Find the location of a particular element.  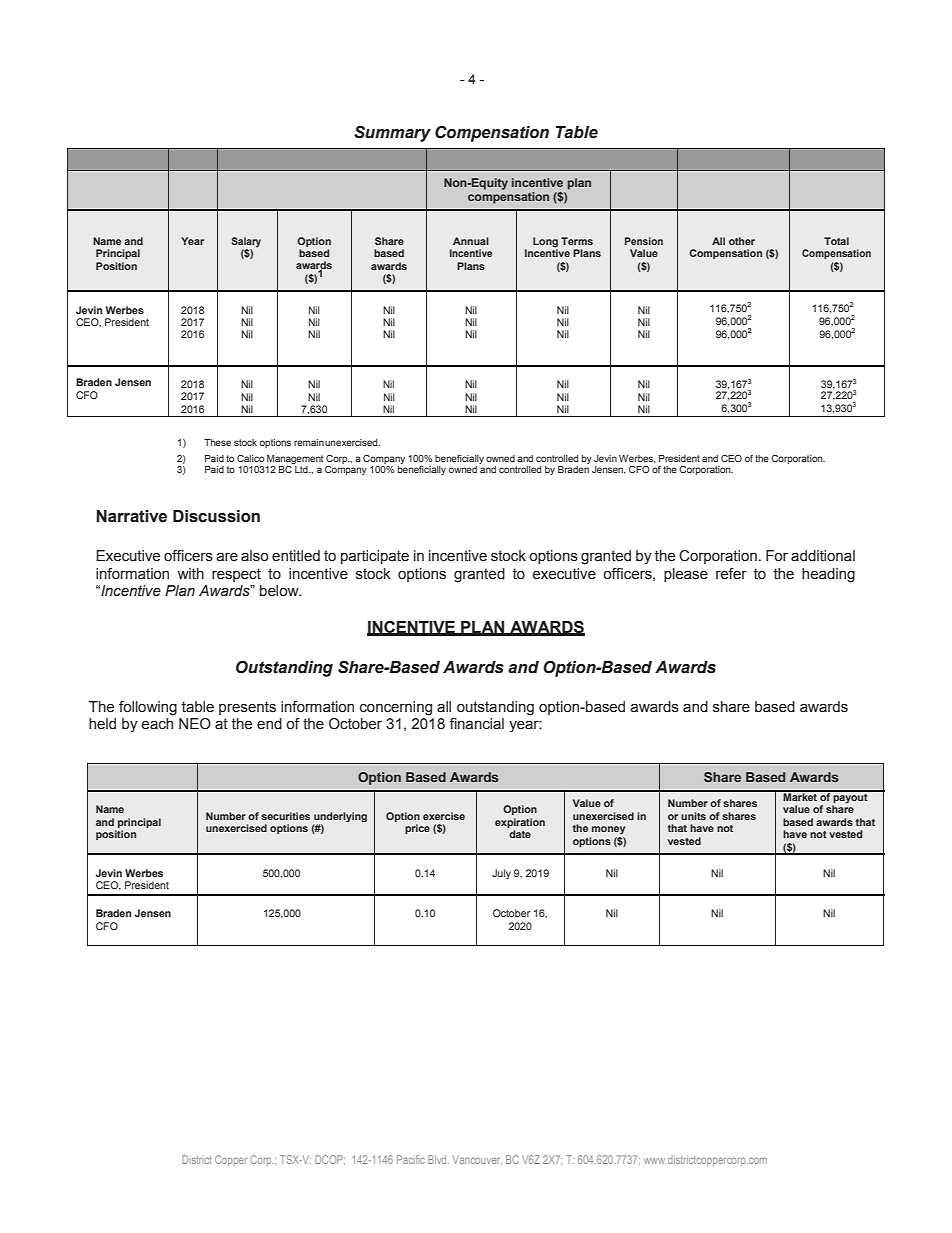

These is located at coordinates (217, 442).
